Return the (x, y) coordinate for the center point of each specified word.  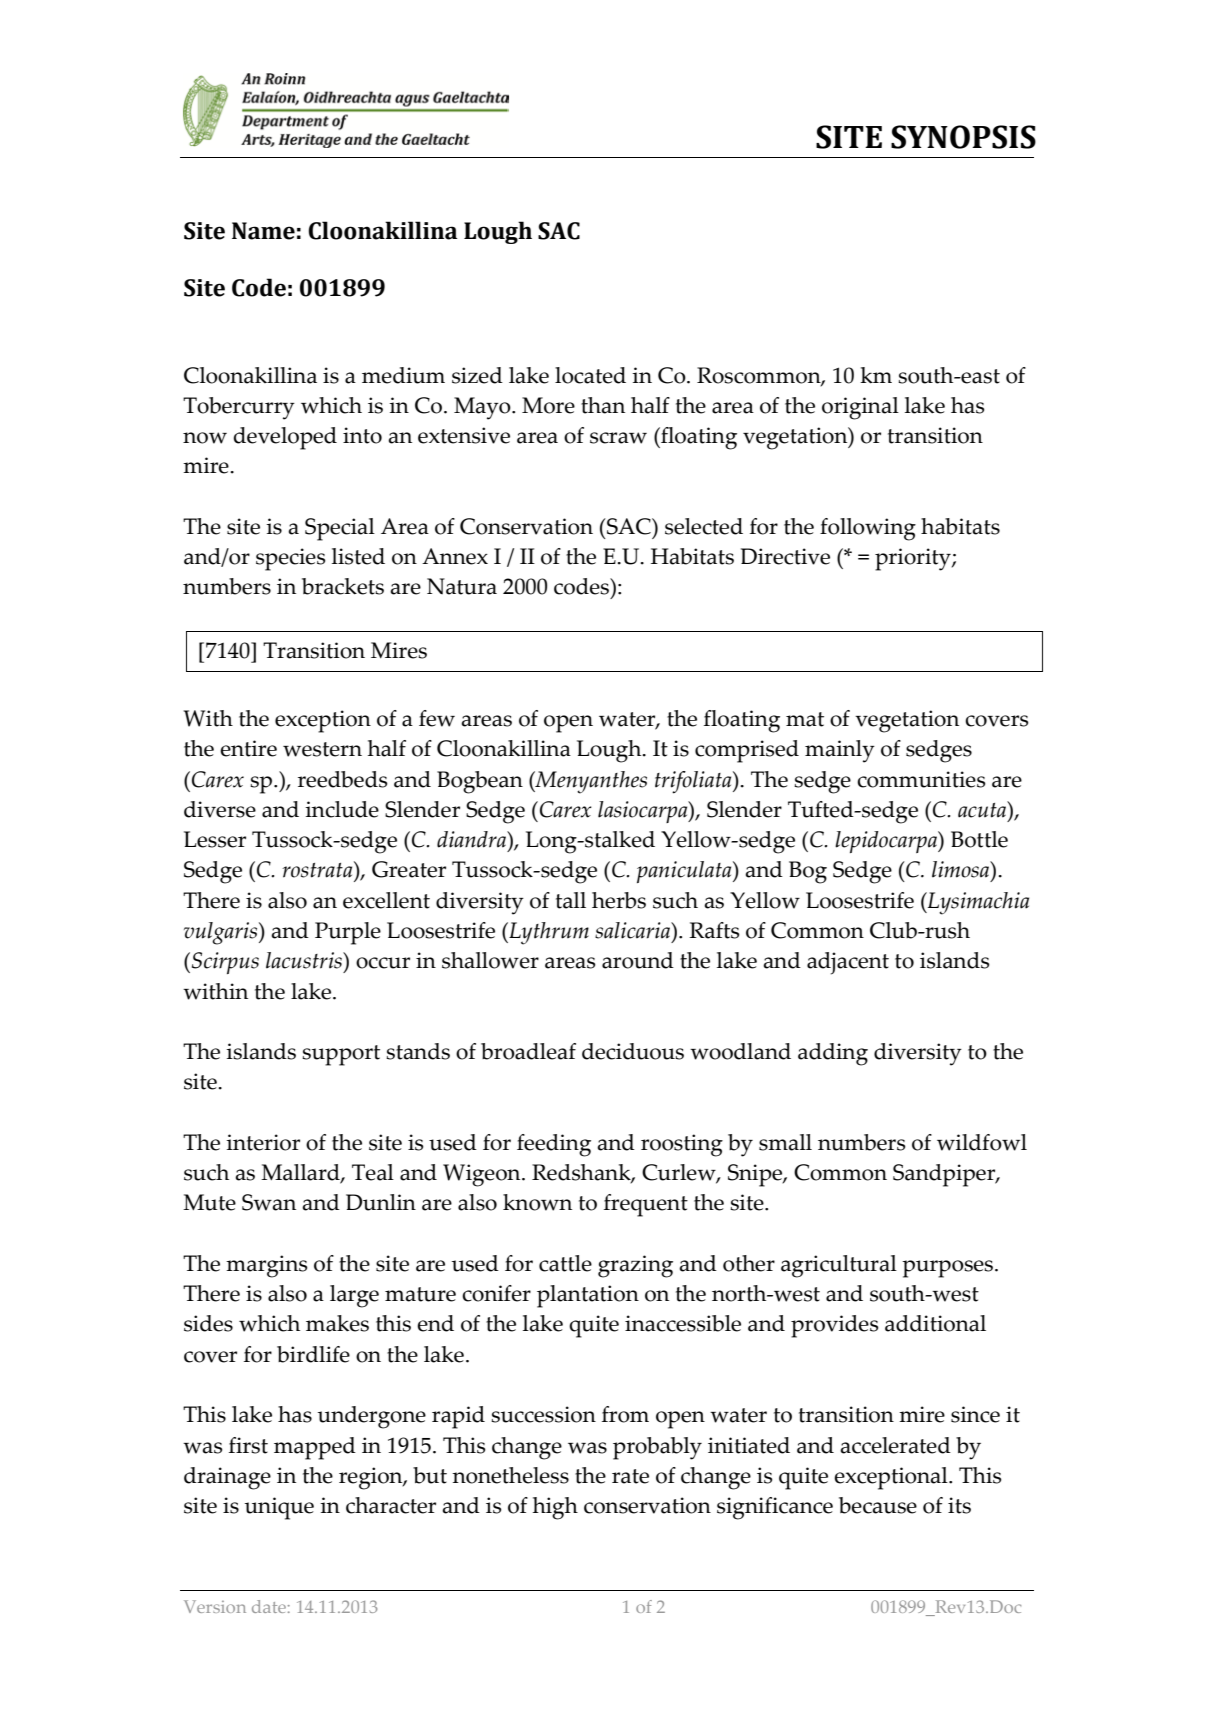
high (555, 1508)
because (878, 1505)
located (590, 375)
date (269, 1606)
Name (263, 231)
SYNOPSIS (963, 137)
